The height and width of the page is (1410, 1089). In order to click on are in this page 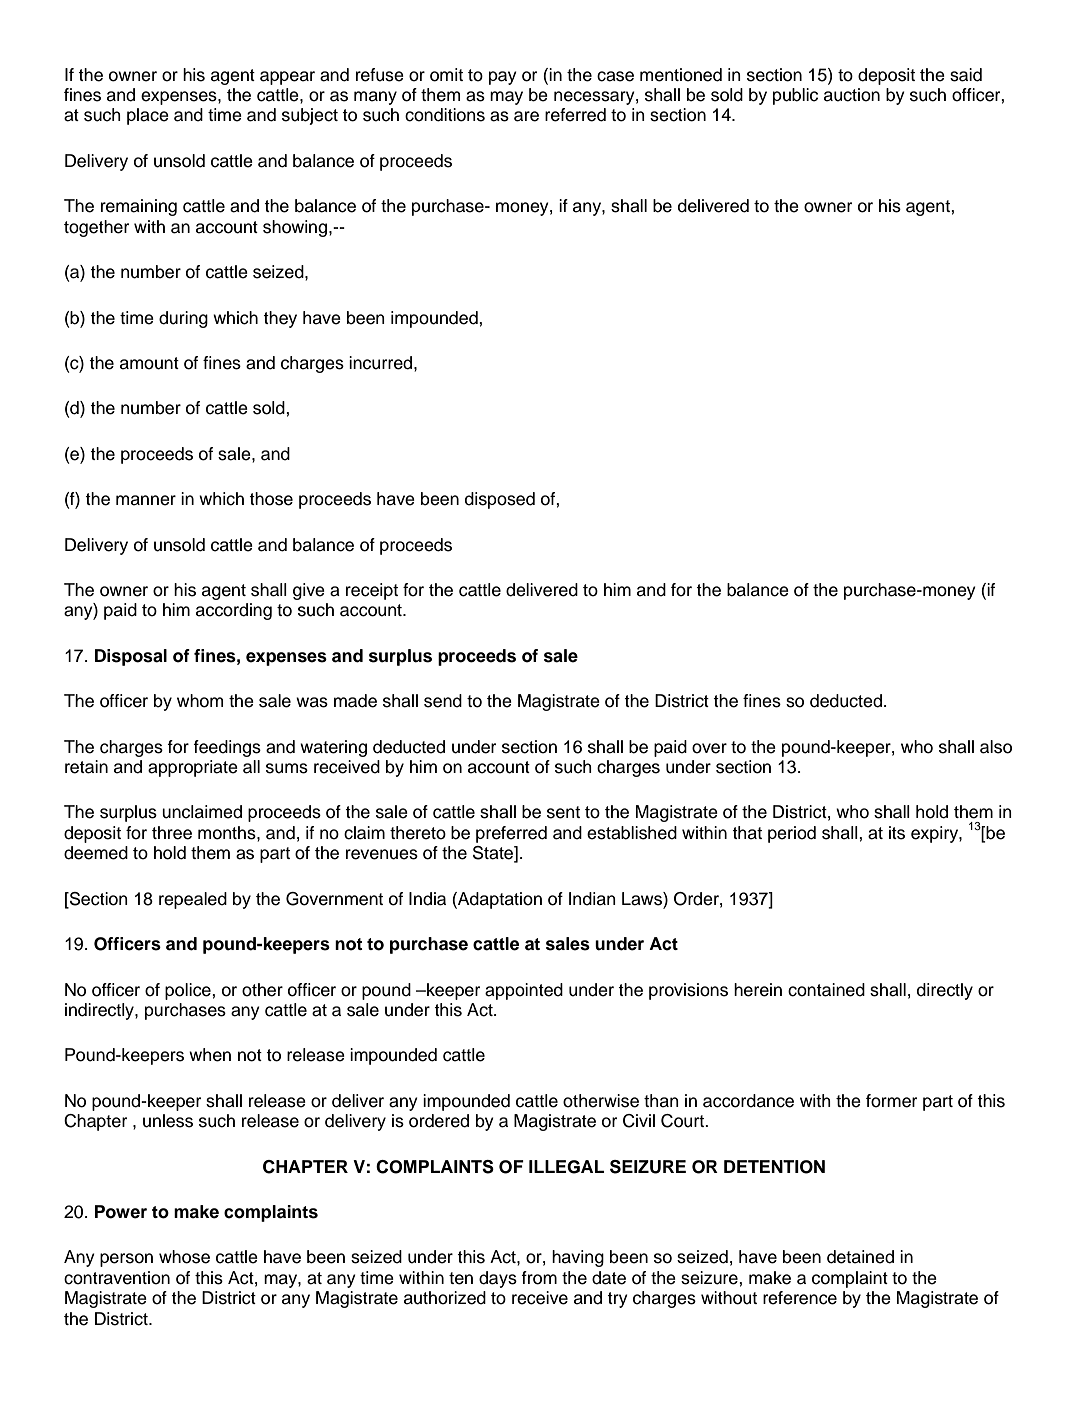, I will do `click(526, 116)`.
